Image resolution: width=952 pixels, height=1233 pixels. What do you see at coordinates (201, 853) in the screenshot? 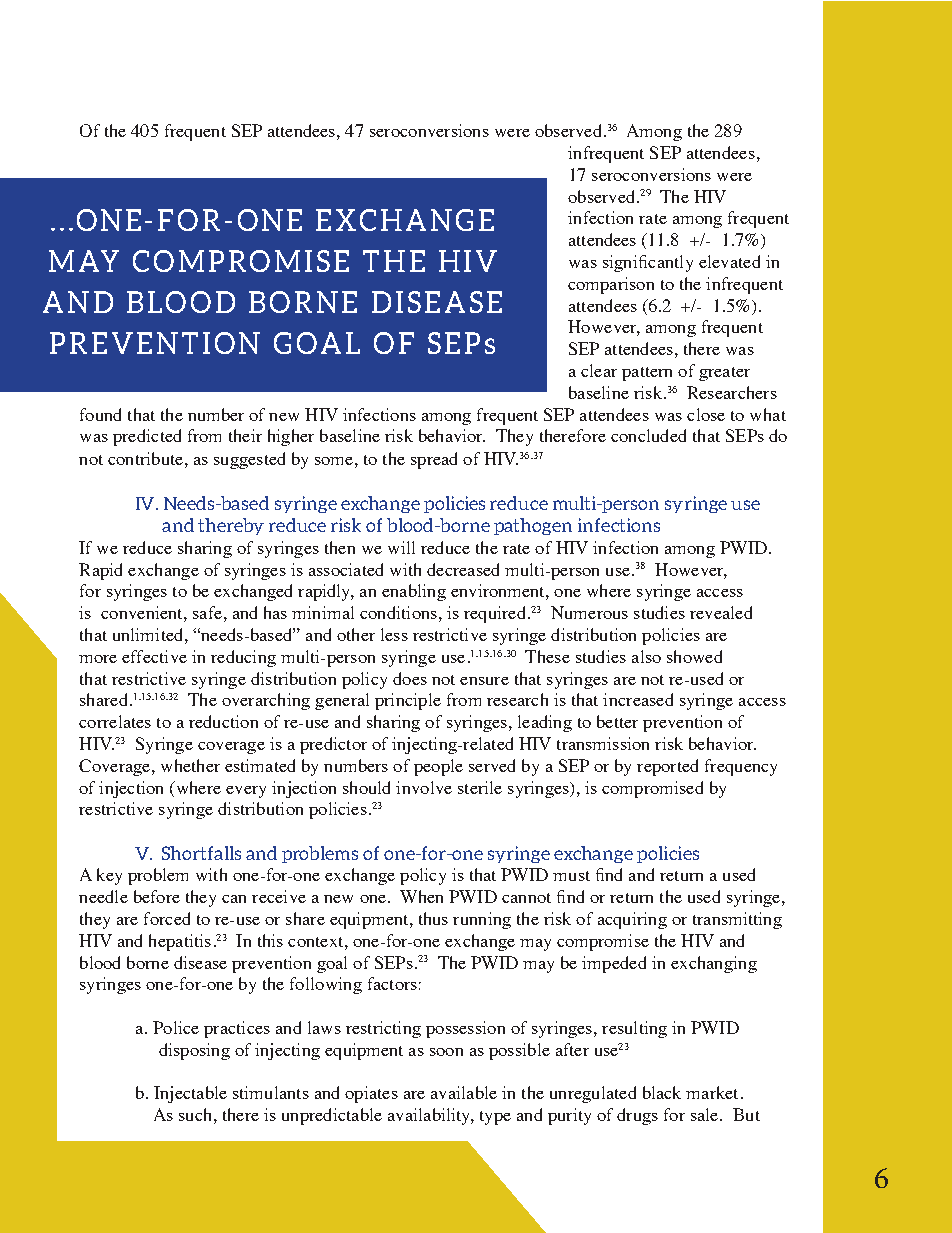
I see `Shortfalls` at bounding box center [201, 853].
